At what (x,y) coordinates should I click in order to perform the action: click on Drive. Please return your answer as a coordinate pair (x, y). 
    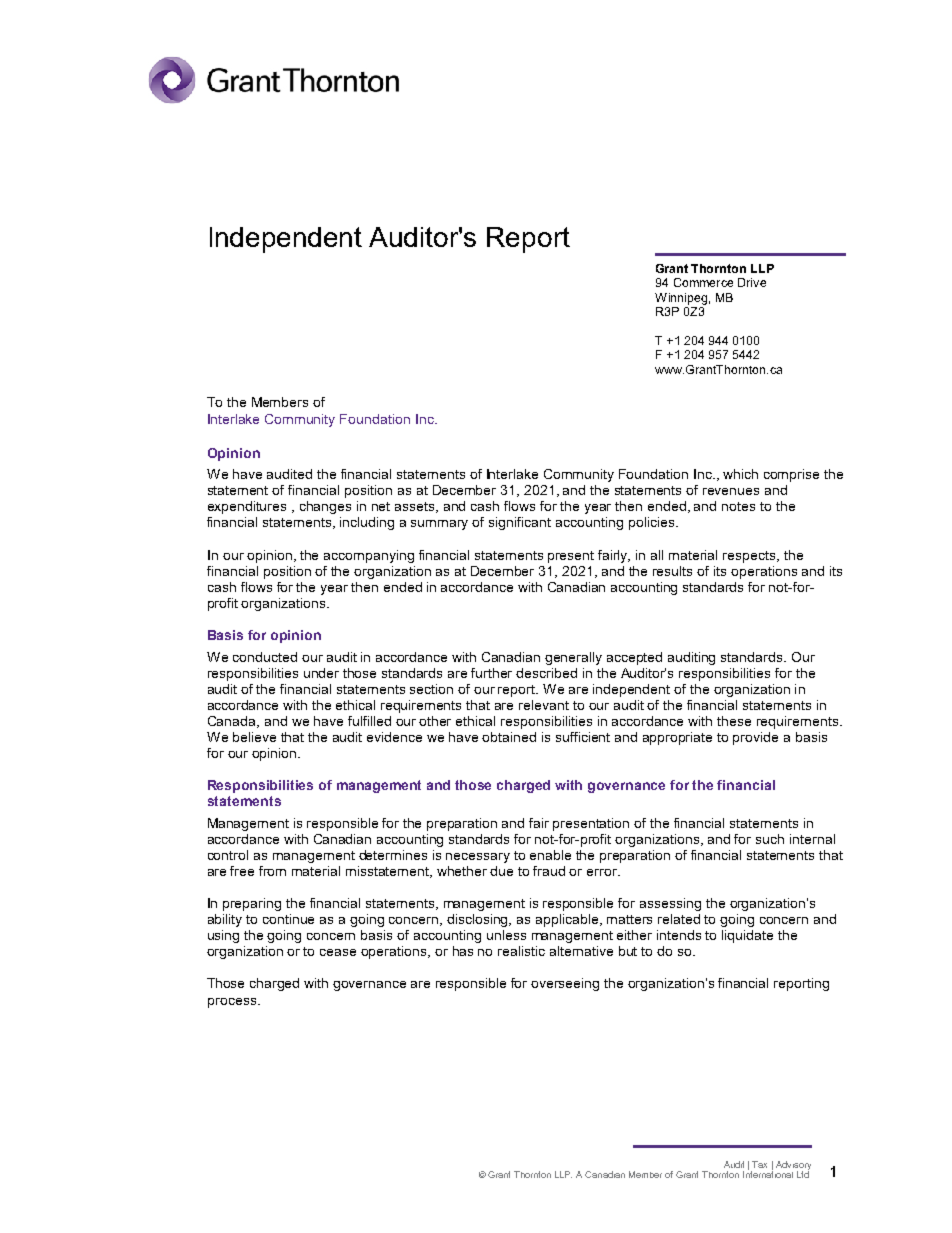
    Looking at the image, I should click on (752, 282).
